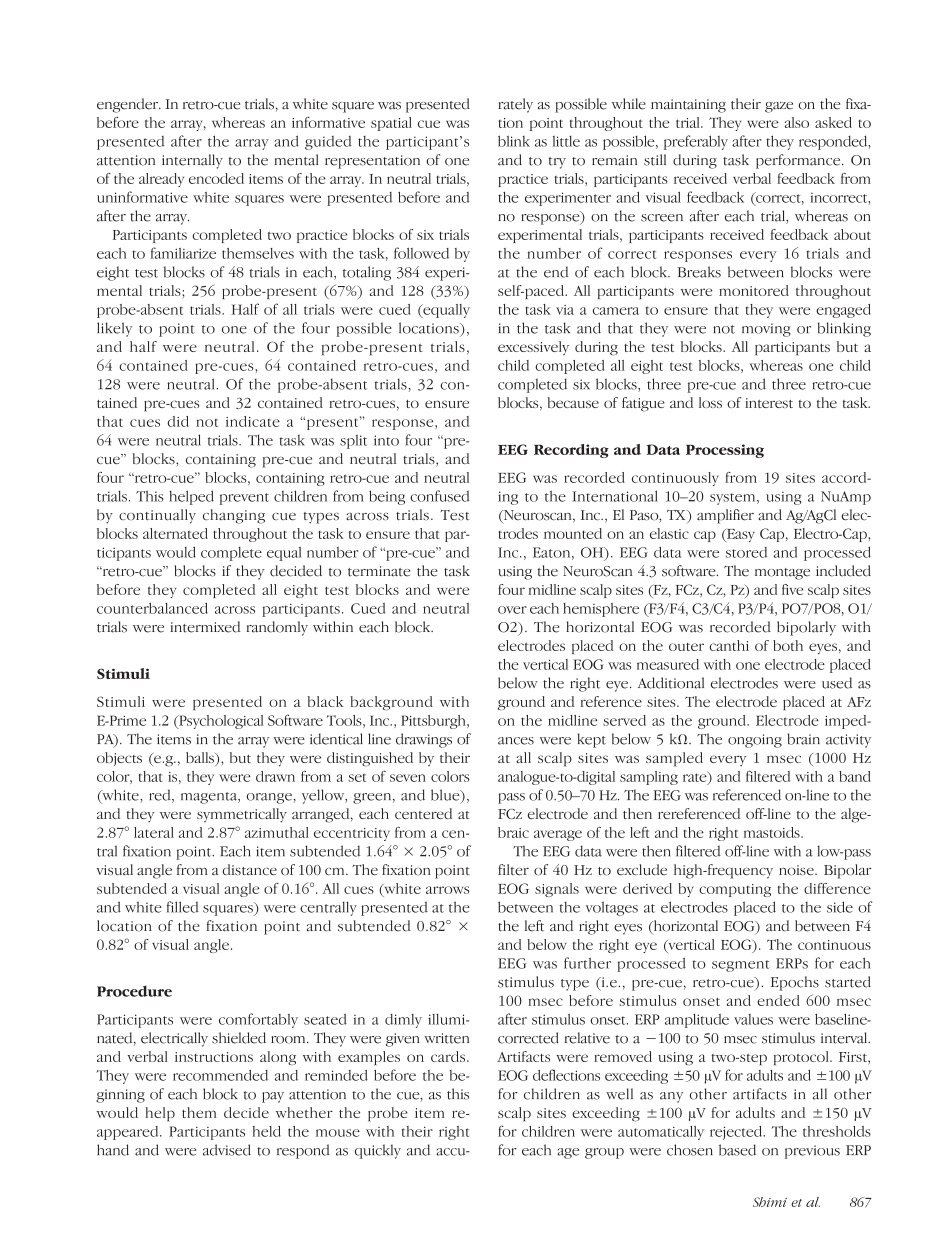 Image resolution: width=952 pixels, height=1233 pixels. What do you see at coordinates (449, 1056) in the screenshot?
I see `cards` at bounding box center [449, 1056].
